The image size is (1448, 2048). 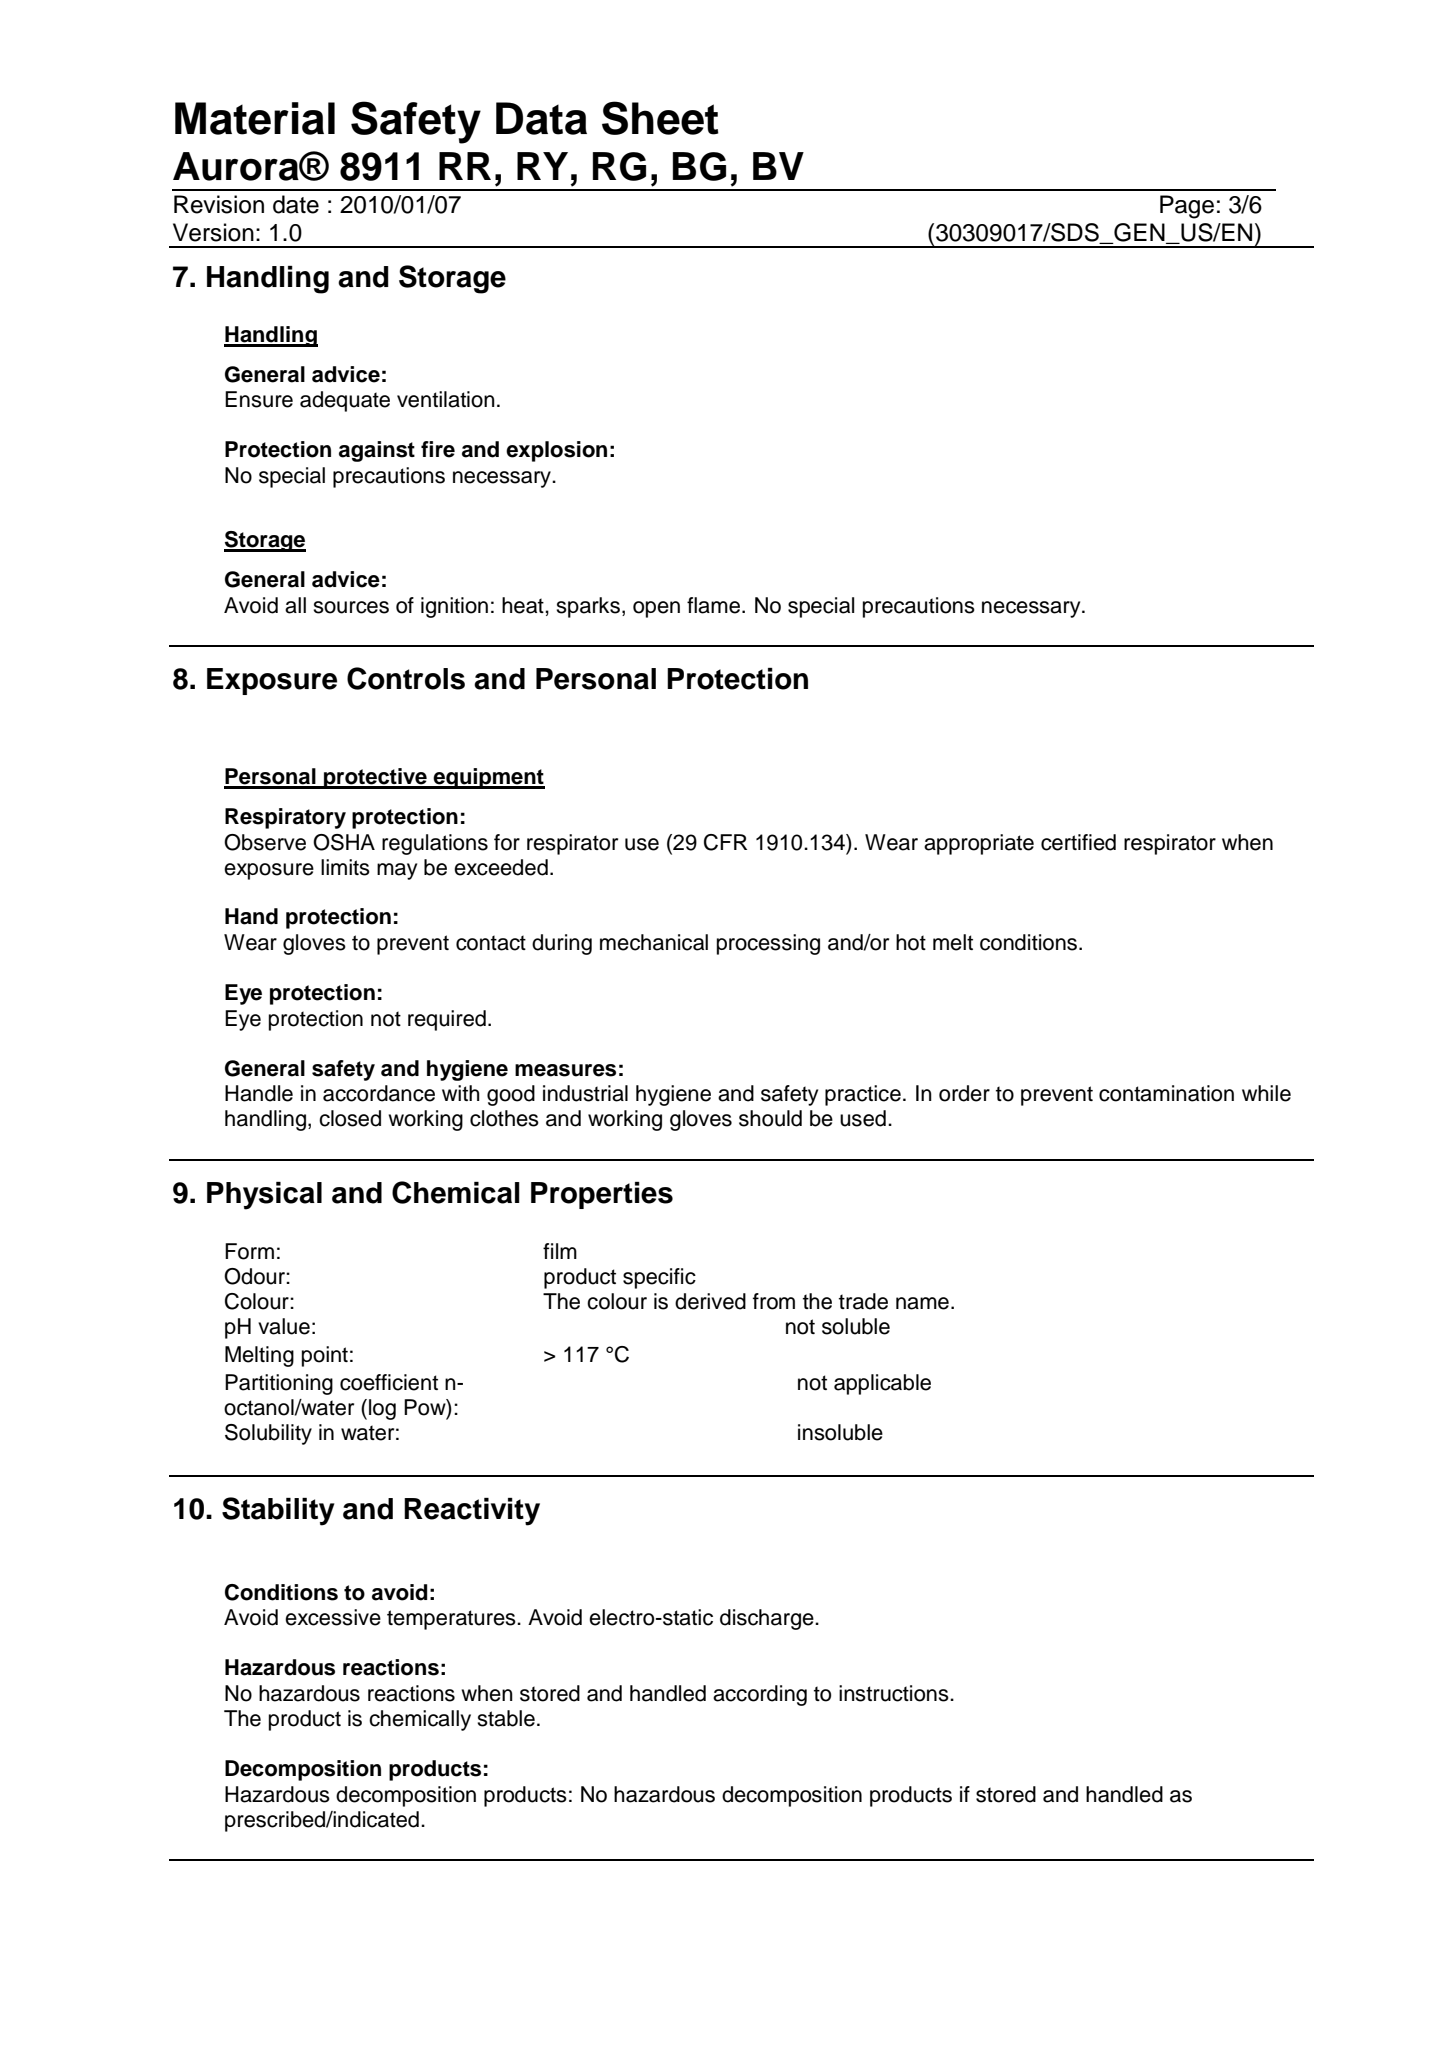 I want to click on limits, so click(x=345, y=867).
